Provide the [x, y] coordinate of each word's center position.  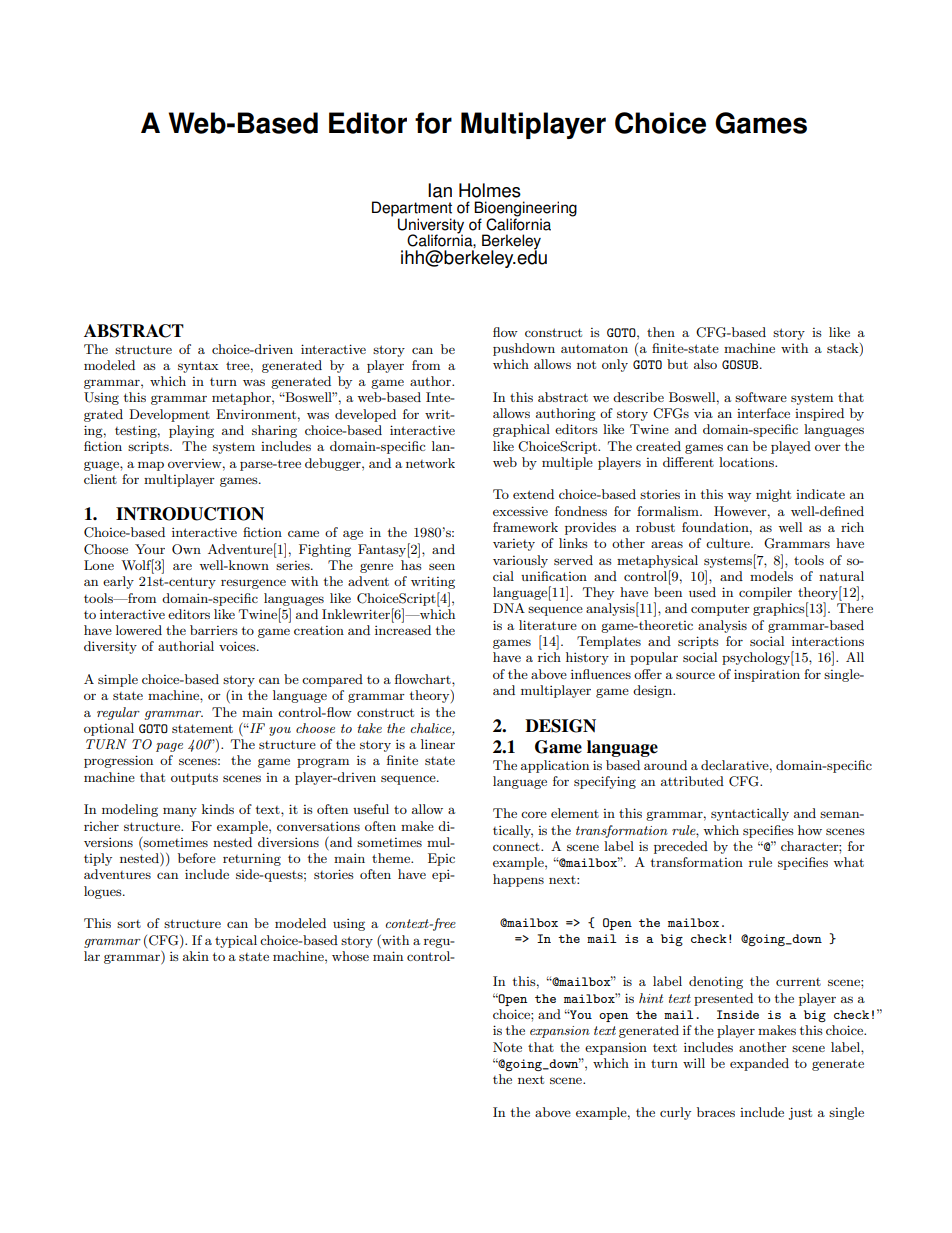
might [773, 495]
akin [196, 956]
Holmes [490, 190]
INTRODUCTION [190, 514]
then [661, 332]
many [180, 812]
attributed [692, 781]
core [534, 814]
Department [412, 210]
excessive [520, 511]
